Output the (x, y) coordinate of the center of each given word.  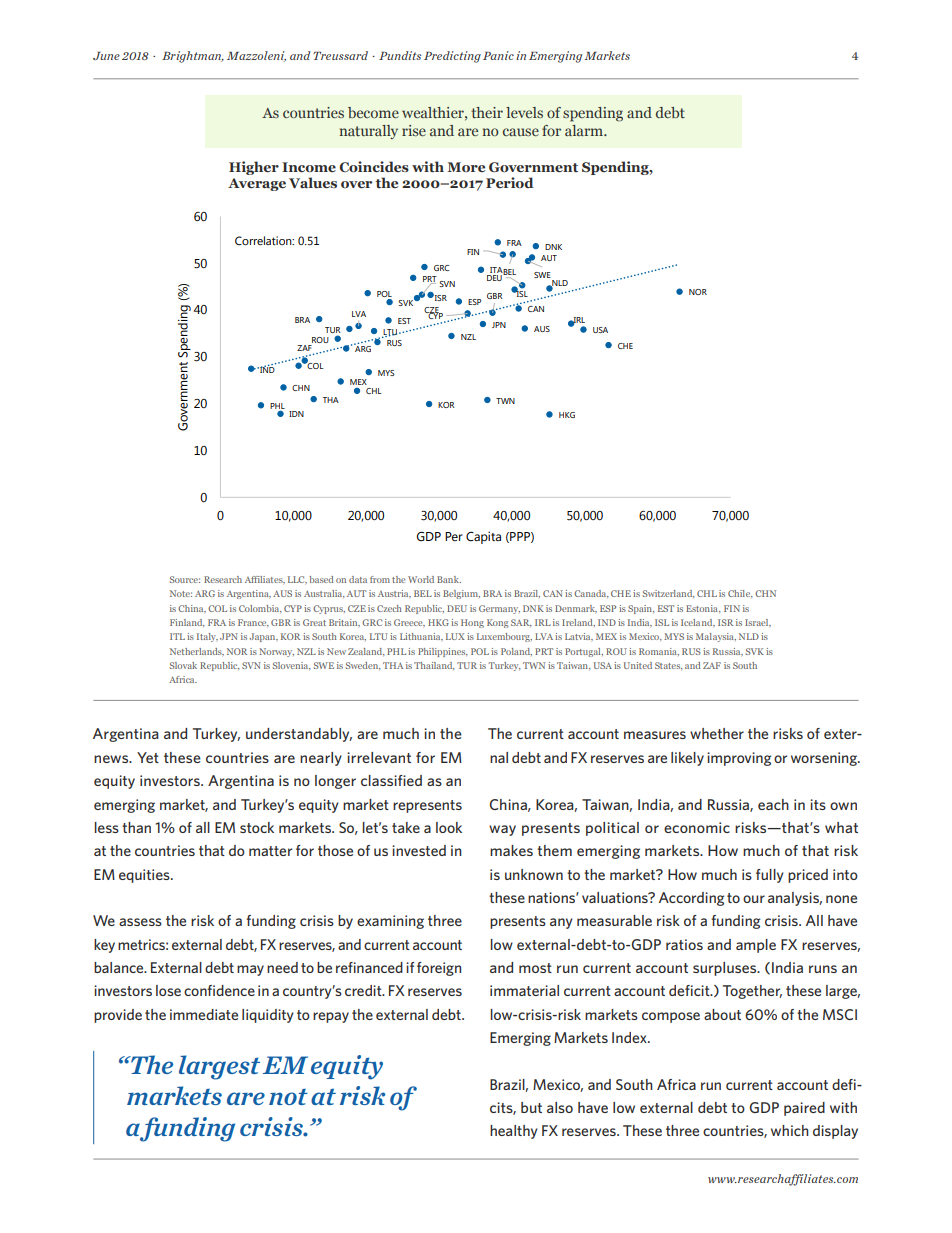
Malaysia (716, 637)
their (487, 112)
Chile (740, 594)
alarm (585, 130)
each (773, 804)
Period (510, 182)
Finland (187, 623)
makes (511, 850)
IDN (296, 414)
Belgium (461, 594)
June (106, 56)
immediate (204, 1014)
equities (145, 876)
